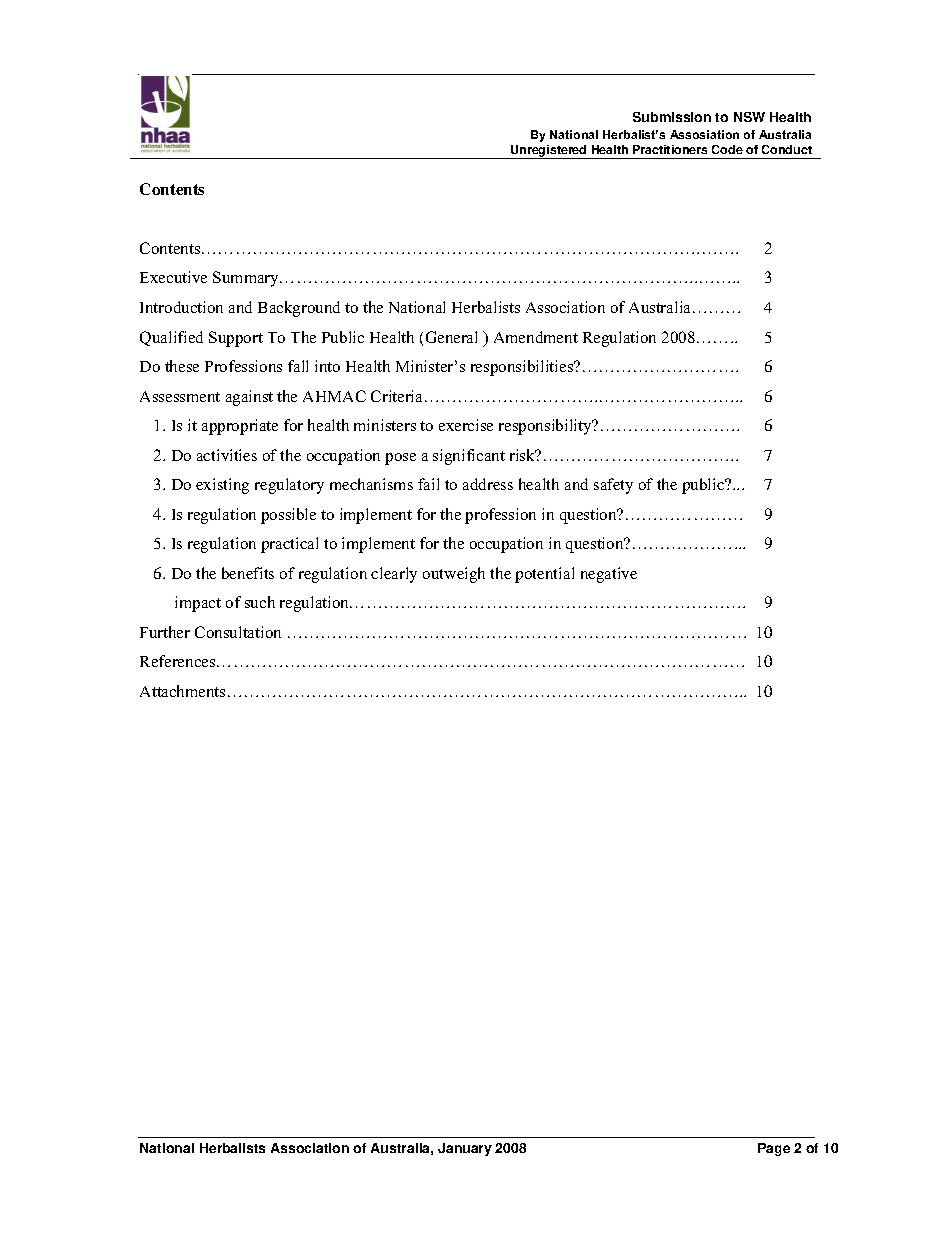  What do you see at coordinates (544, 575) in the screenshot?
I see `potential` at bounding box center [544, 575].
